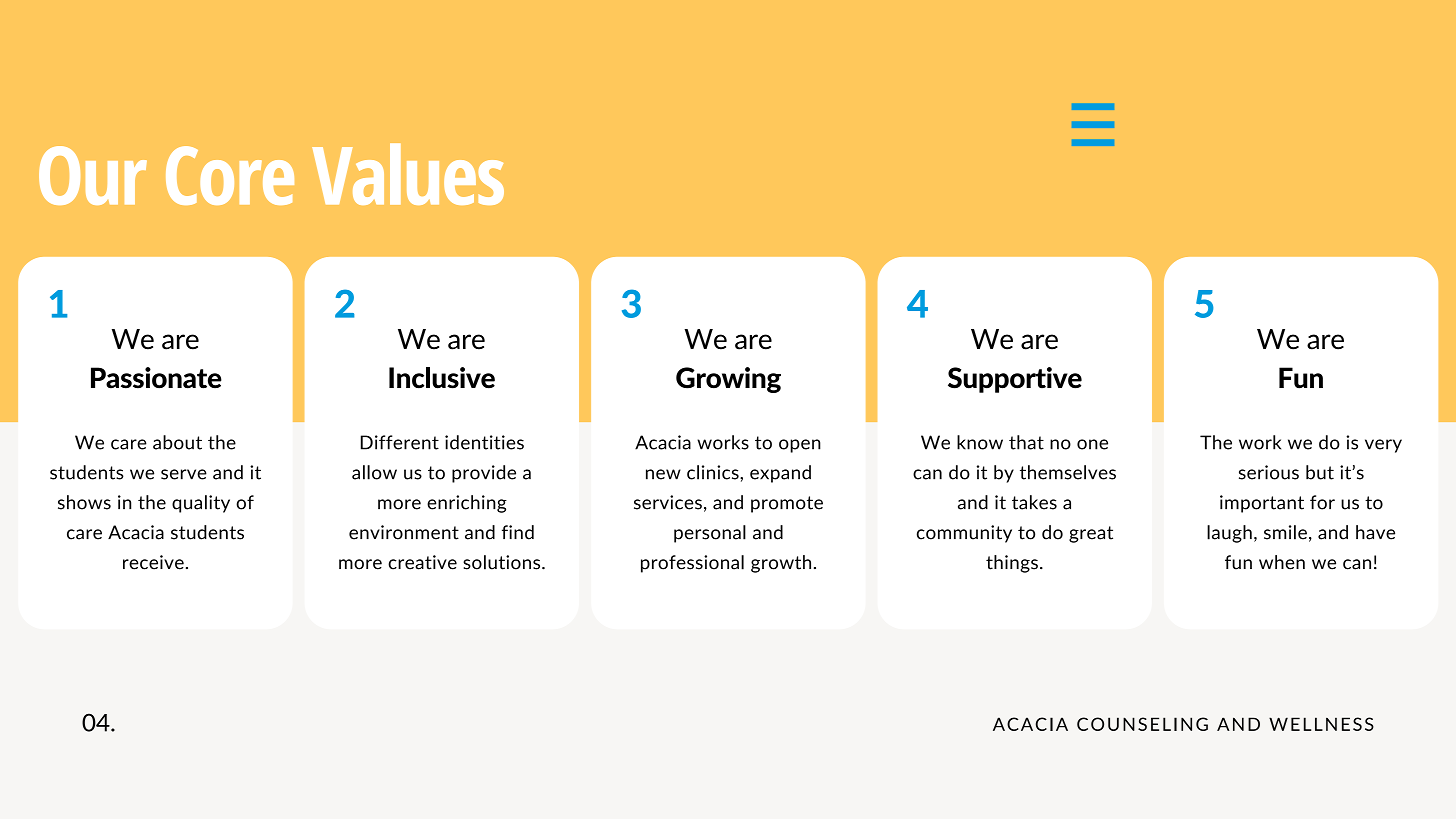  What do you see at coordinates (408, 174) in the page?
I see `Values` at bounding box center [408, 174].
